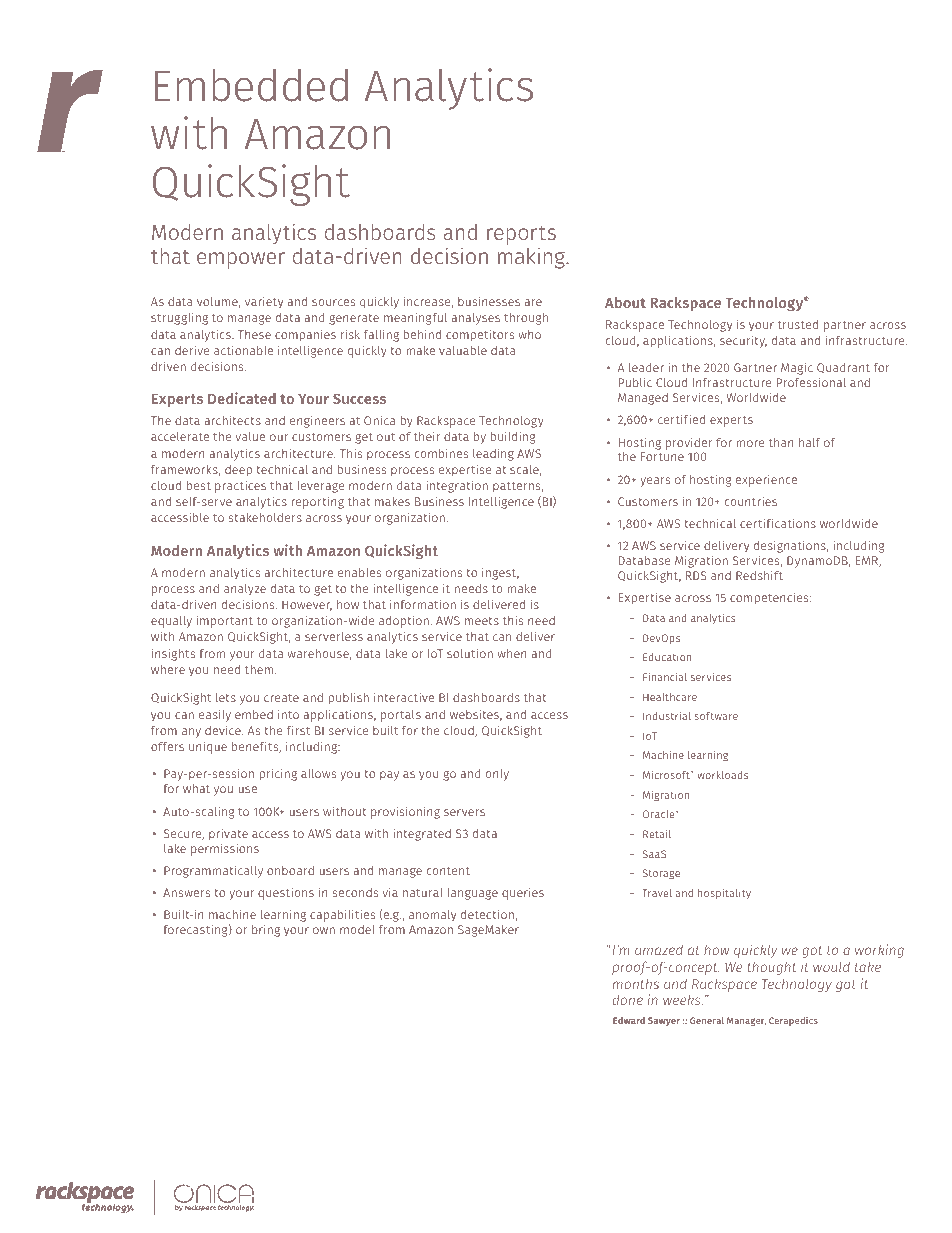 Image resolution: width=952 pixels, height=1233 pixels. I want to click on bring, so click(266, 931).
